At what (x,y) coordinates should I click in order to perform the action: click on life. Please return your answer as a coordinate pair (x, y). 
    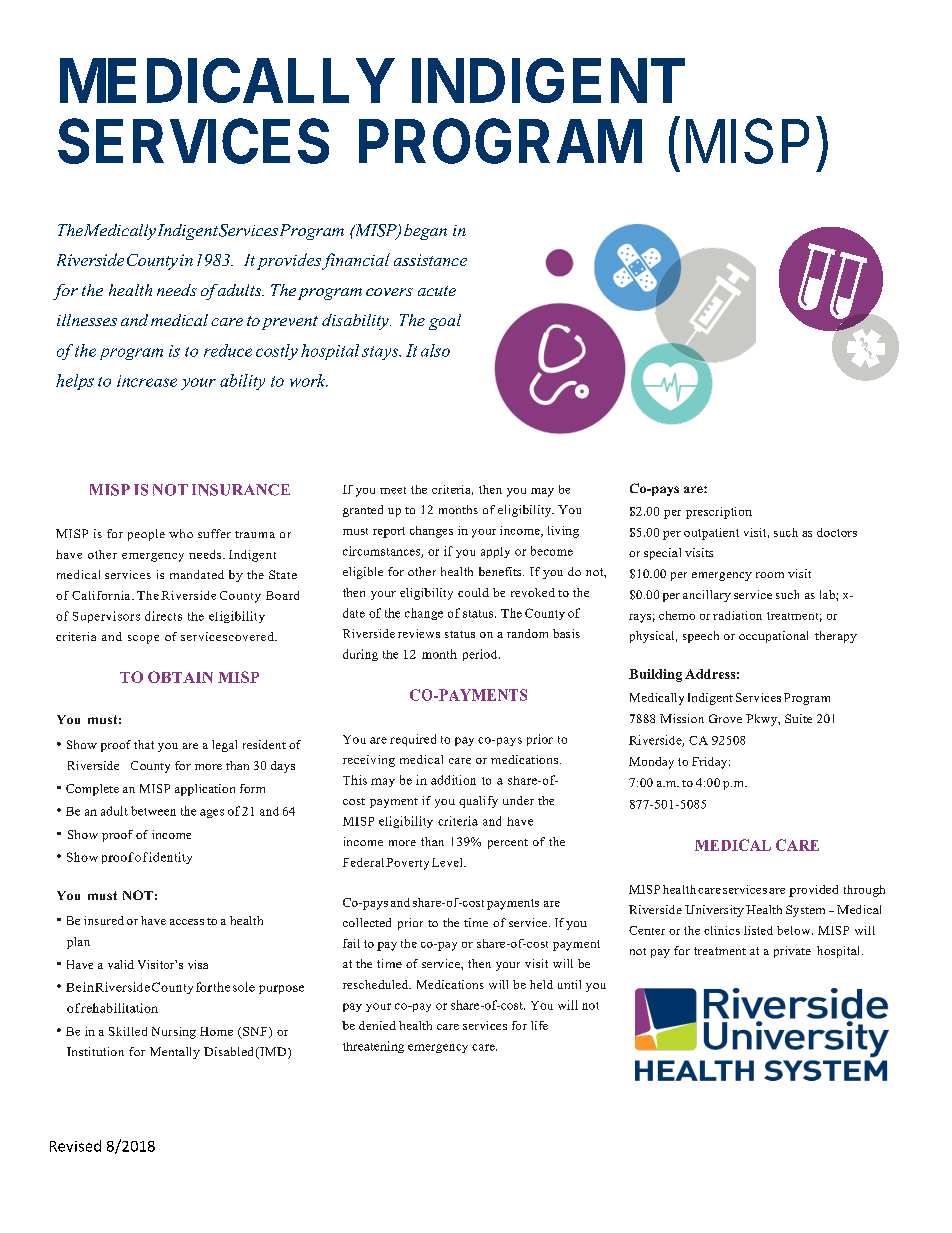
    Looking at the image, I should click on (539, 1025).
